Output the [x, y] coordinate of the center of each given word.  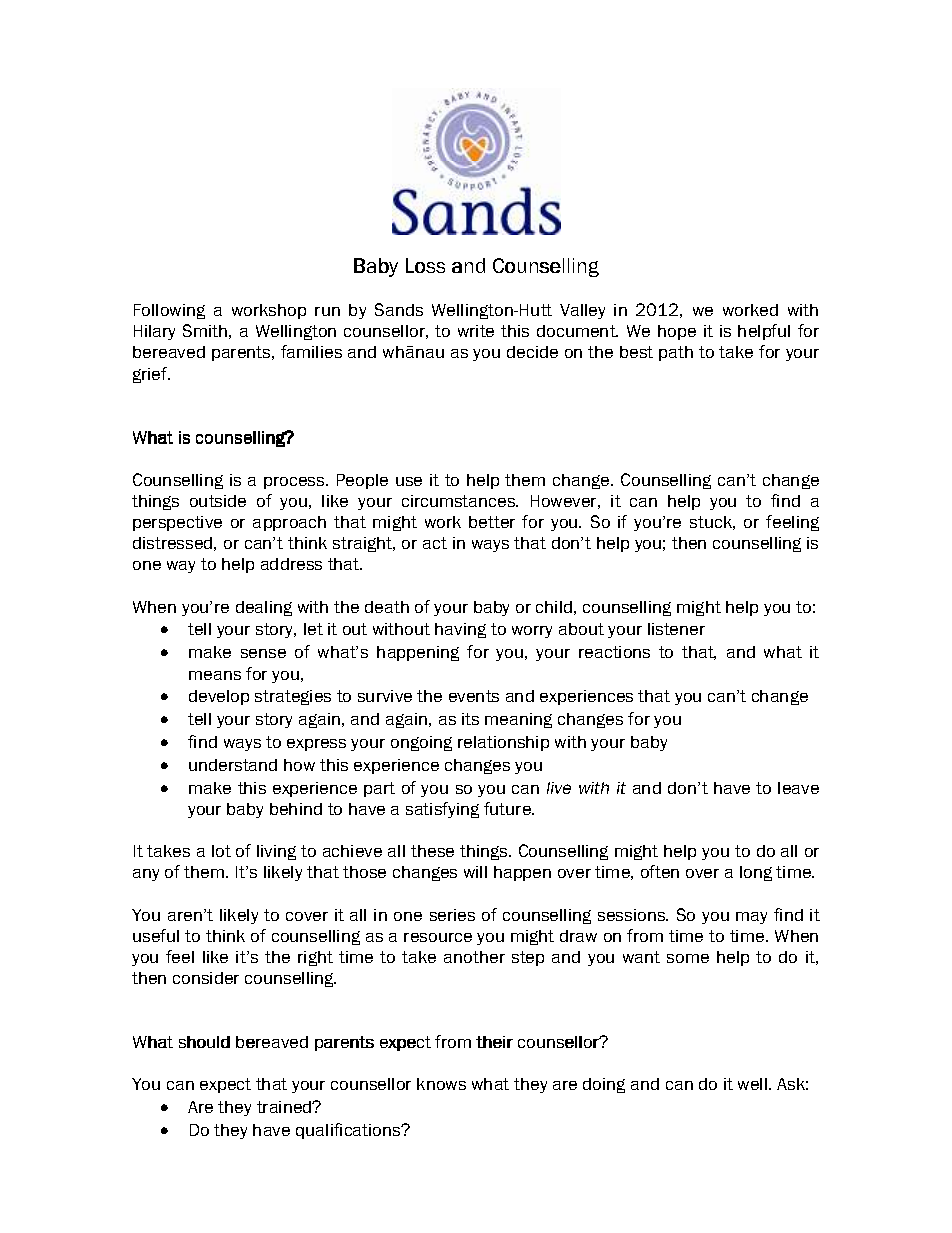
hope [677, 332]
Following [169, 311]
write [476, 331]
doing [604, 1085]
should [204, 1042]
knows [441, 1084]
